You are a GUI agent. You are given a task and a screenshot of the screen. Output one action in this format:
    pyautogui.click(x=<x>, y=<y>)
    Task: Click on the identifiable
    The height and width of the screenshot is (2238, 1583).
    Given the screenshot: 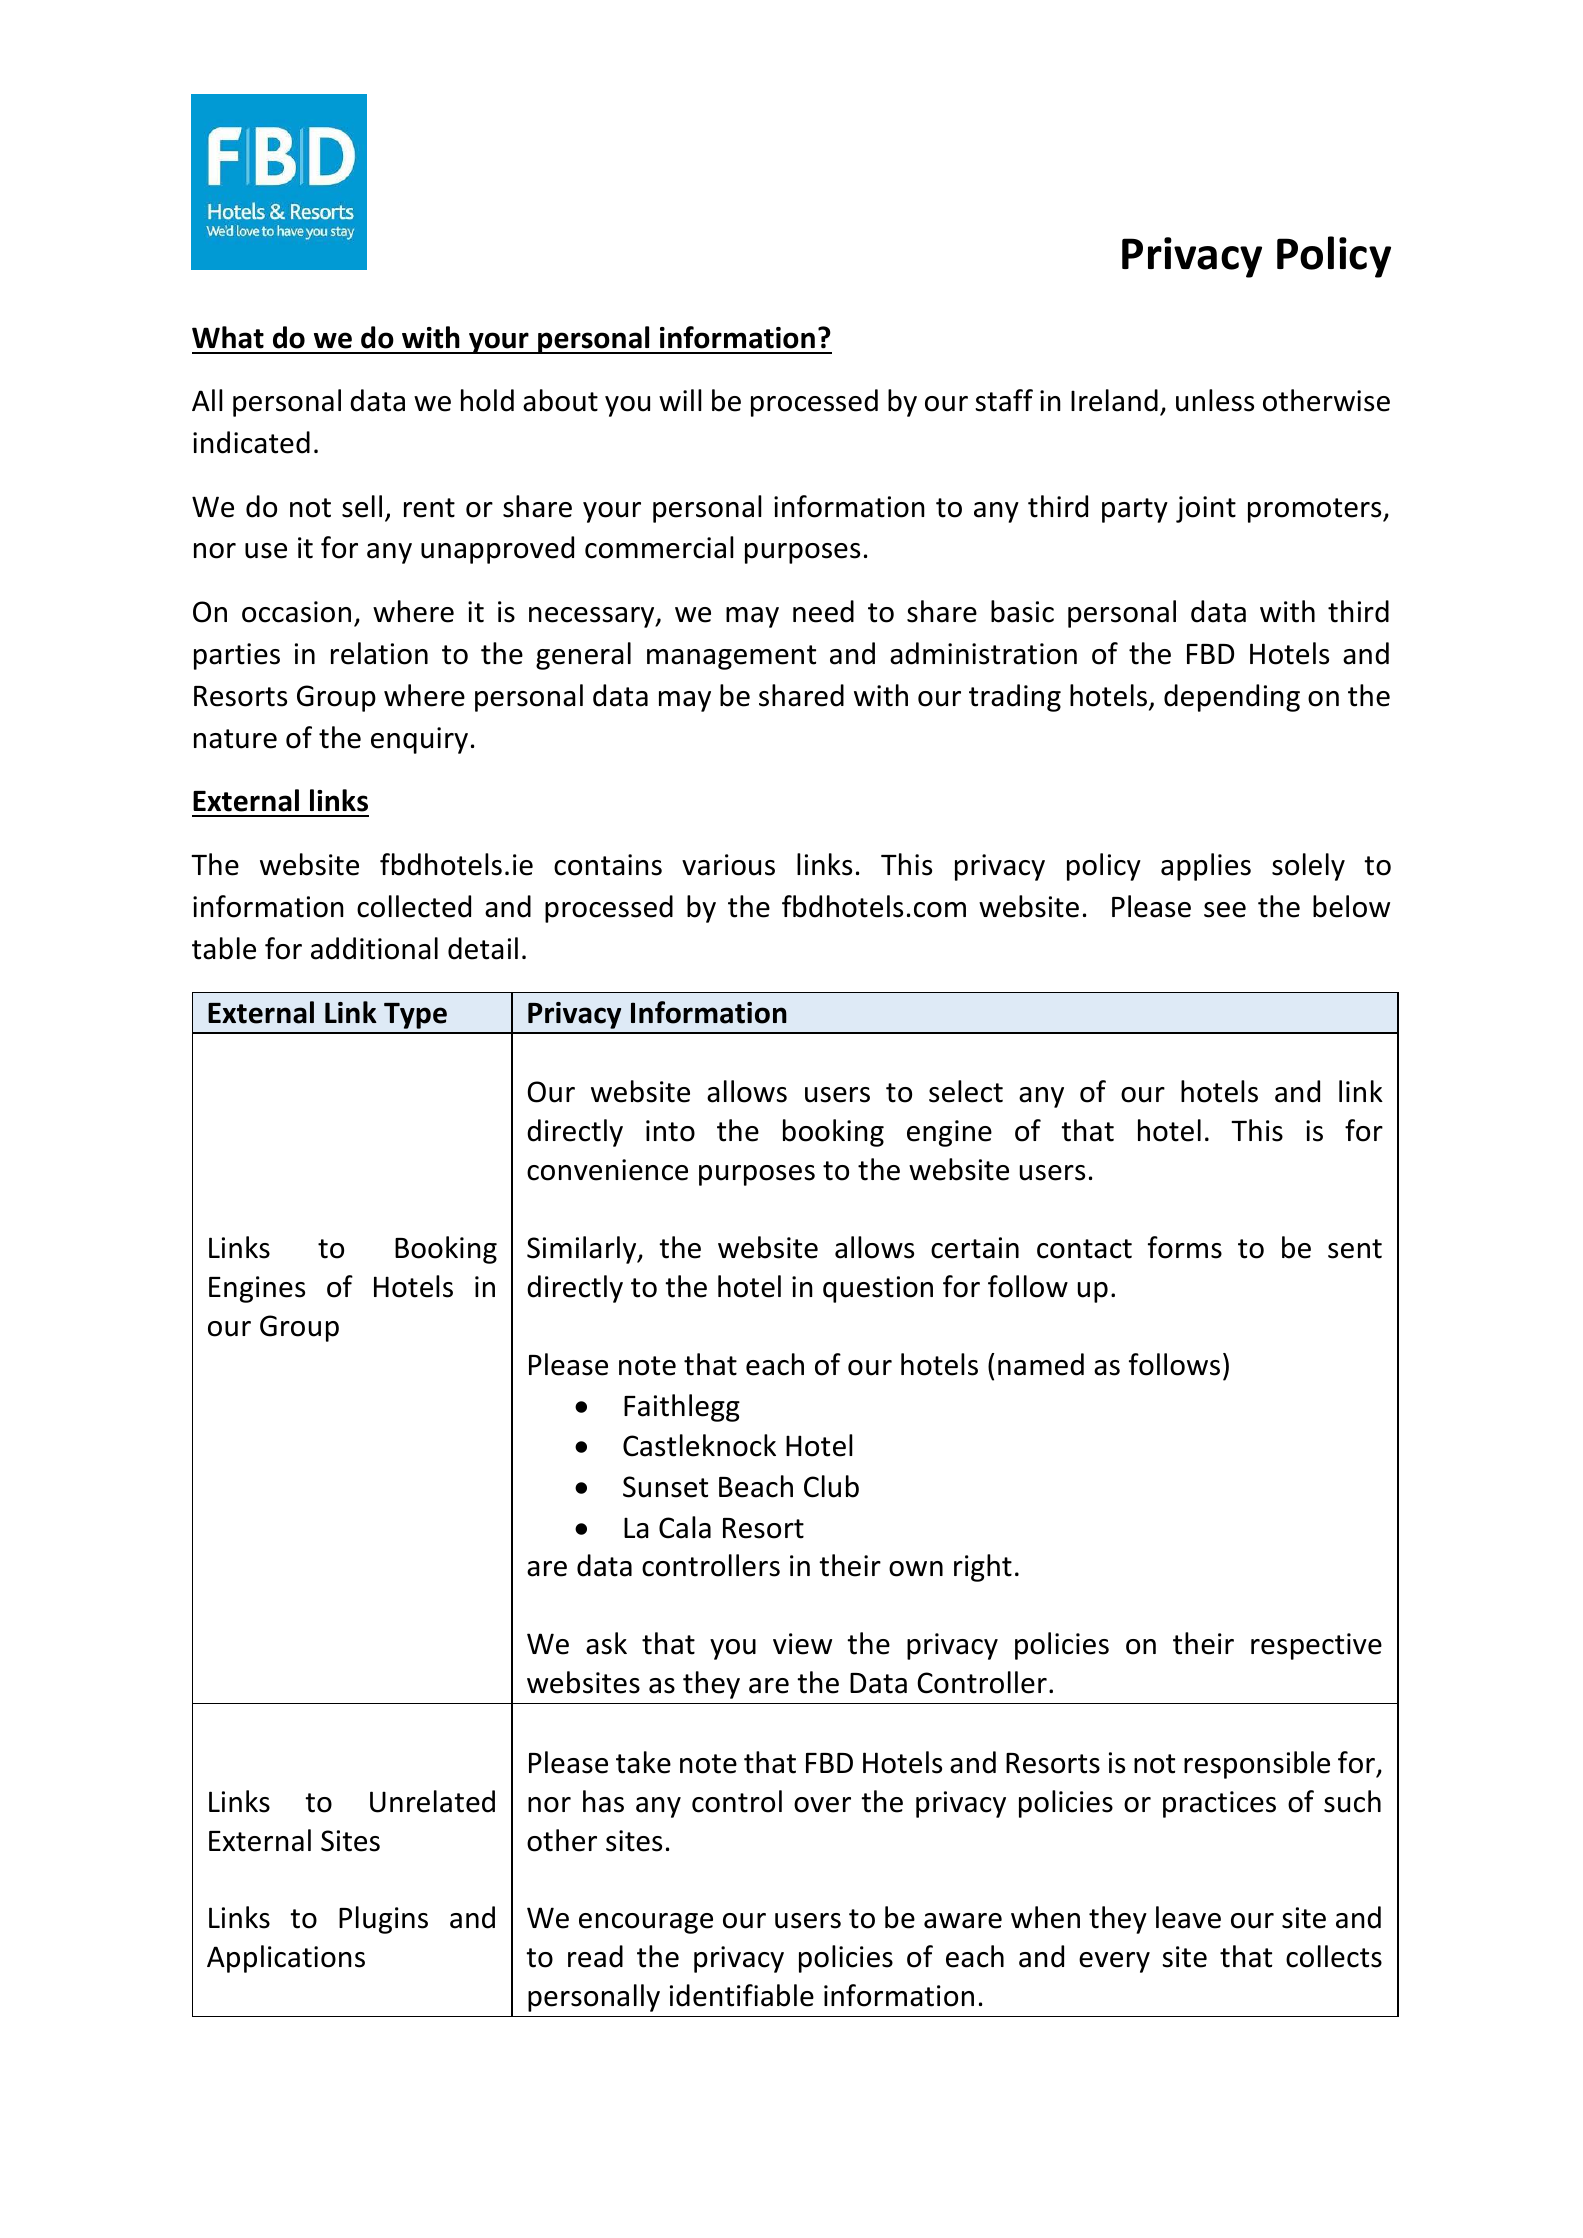 What is the action you would take?
    pyautogui.click(x=742, y=1995)
